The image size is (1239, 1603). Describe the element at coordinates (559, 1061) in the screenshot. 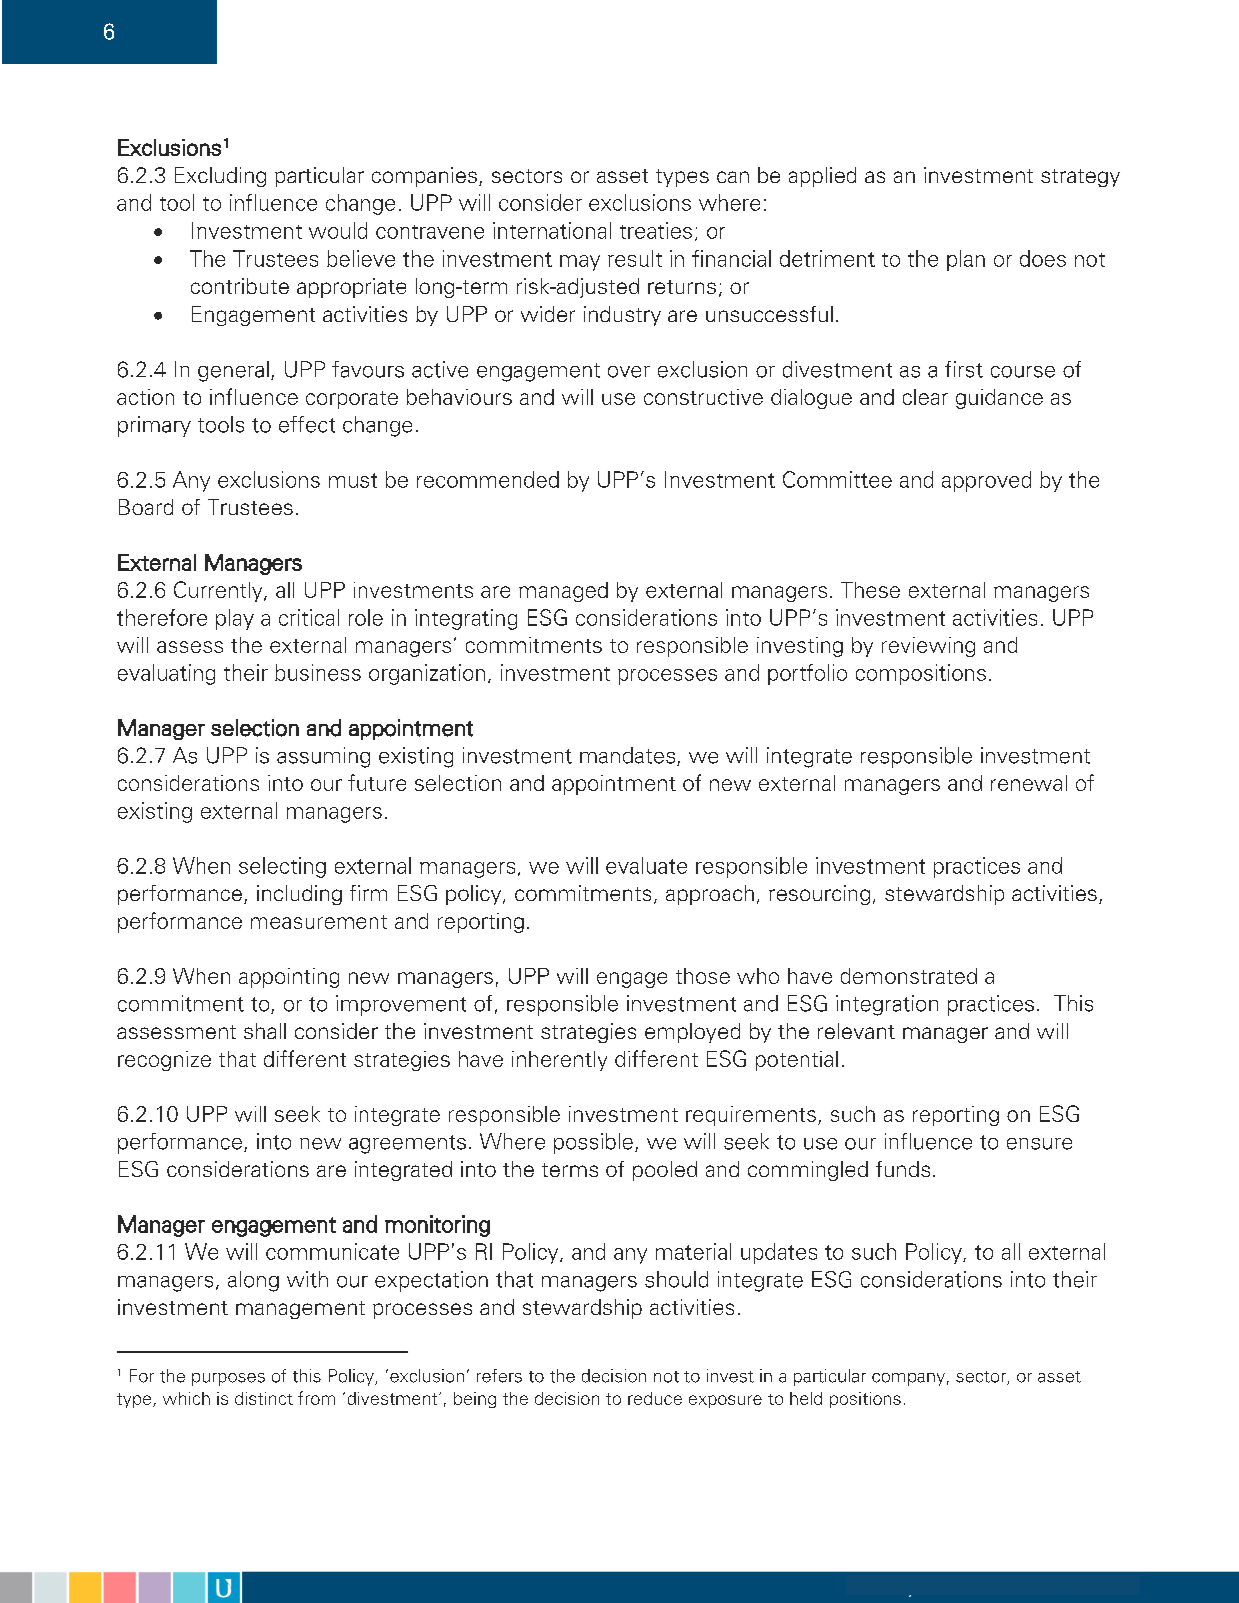

I see `inherently` at that location.
